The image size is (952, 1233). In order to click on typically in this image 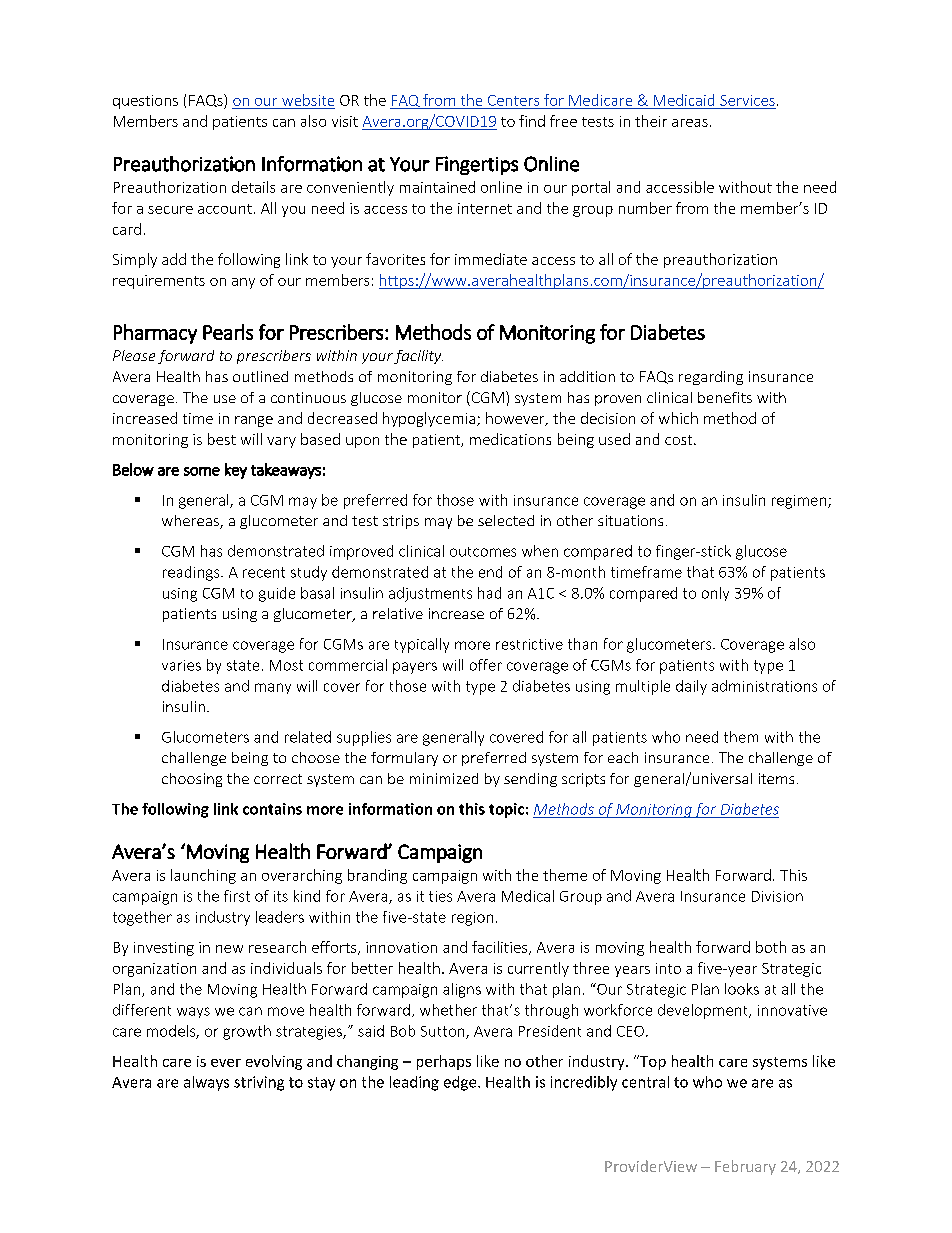, I will do `click(422, 645)`.
